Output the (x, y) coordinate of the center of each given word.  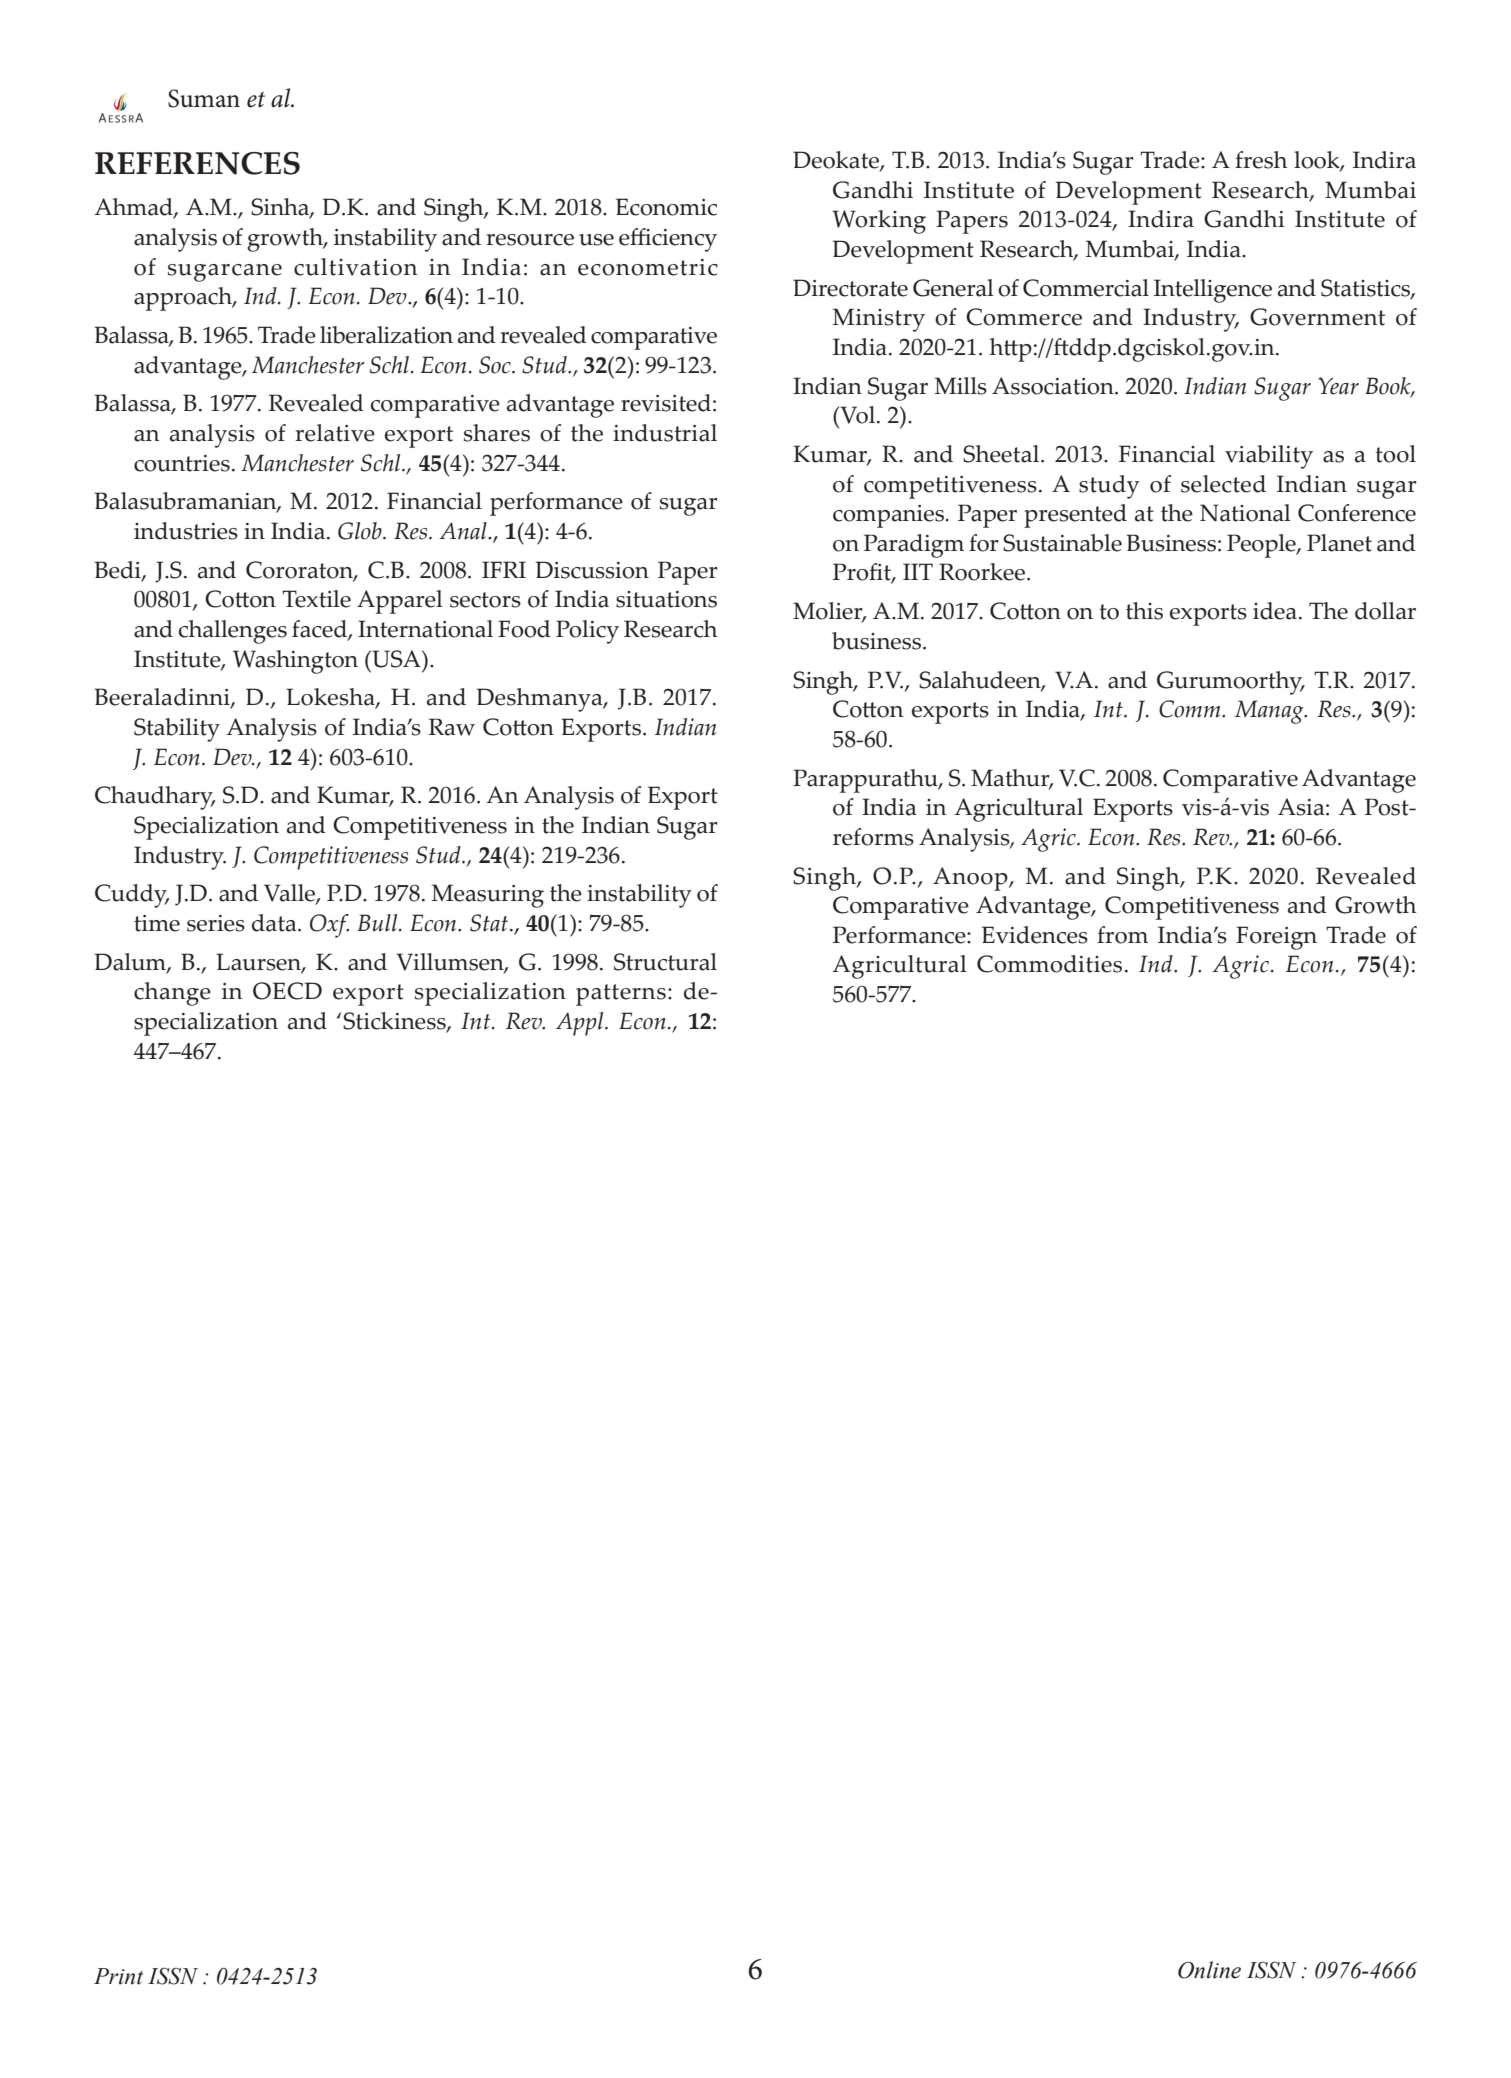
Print (118, 1976)
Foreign (1276, 938)
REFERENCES (197, 163)
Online (1209, 1970)
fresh (1261, 160)
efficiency (668, 240)
